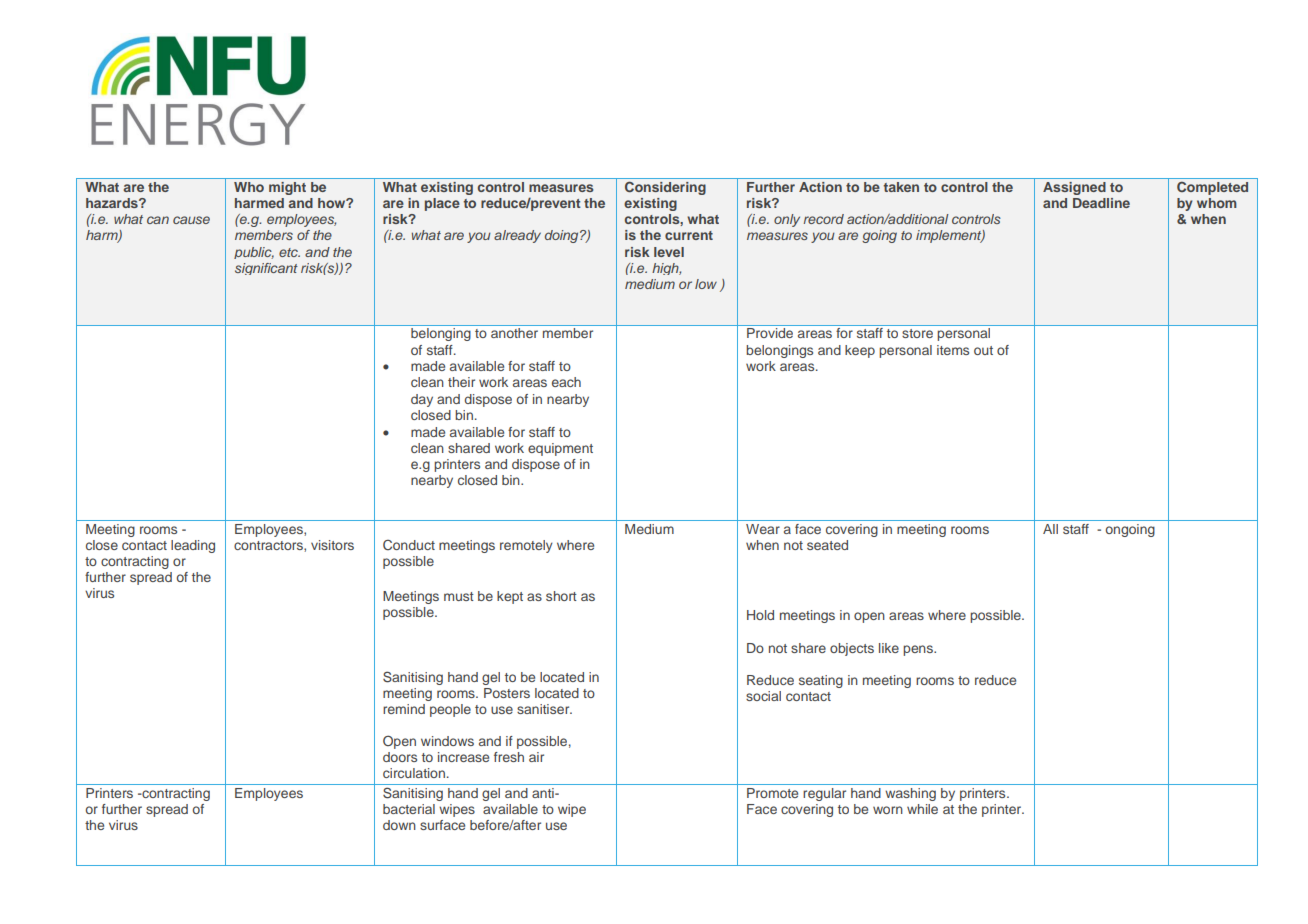 This image has width=1308, height=924. I want to click on day, so click(422, 400).
